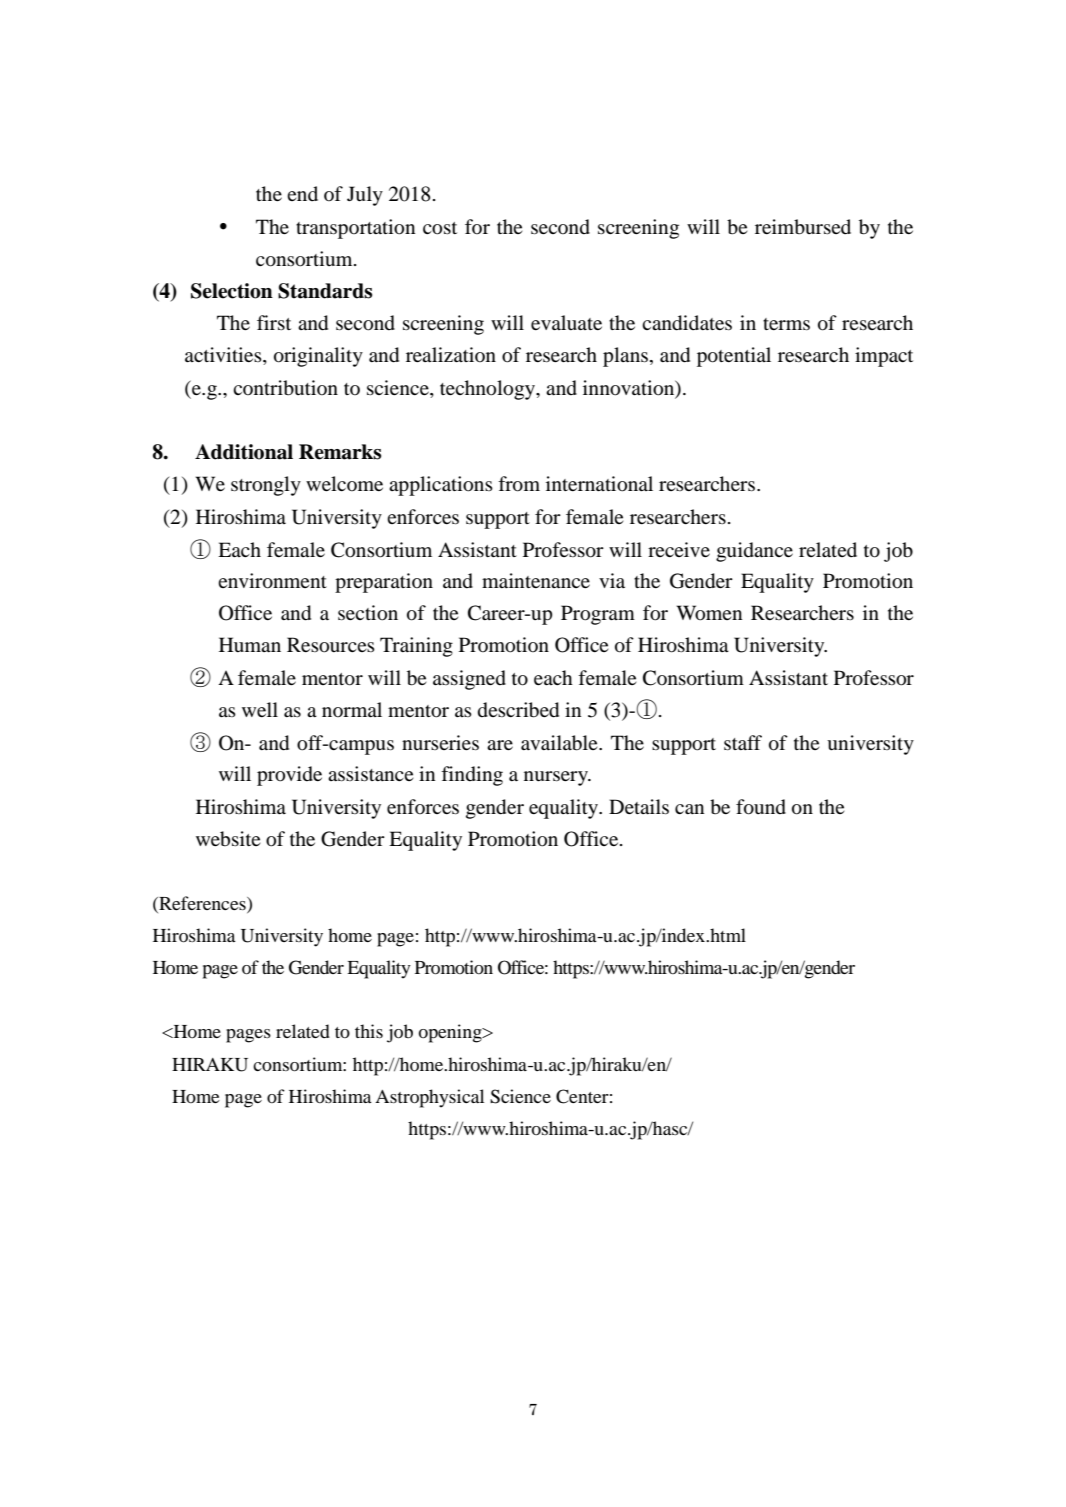 Image resolution: width=1066 pixels, height=1507 pixels. Describe the element at coordinates (803, 227) in the screenshot. I see `reimbursed` at that location.
